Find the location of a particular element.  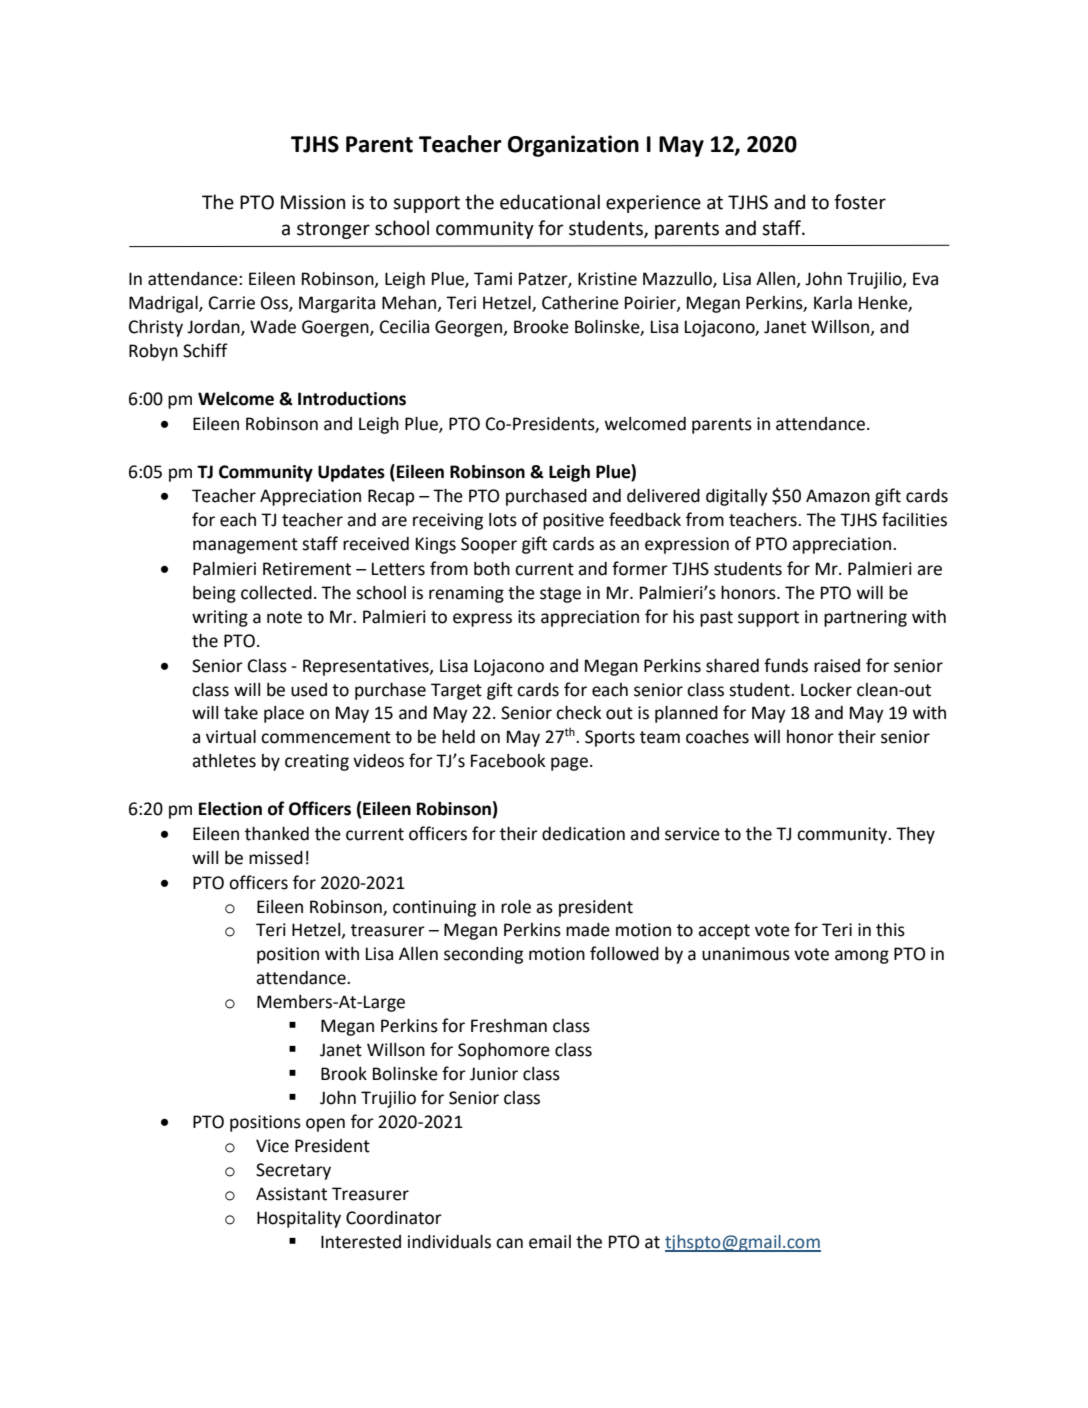

email is located at coordinates (550, 1242).
